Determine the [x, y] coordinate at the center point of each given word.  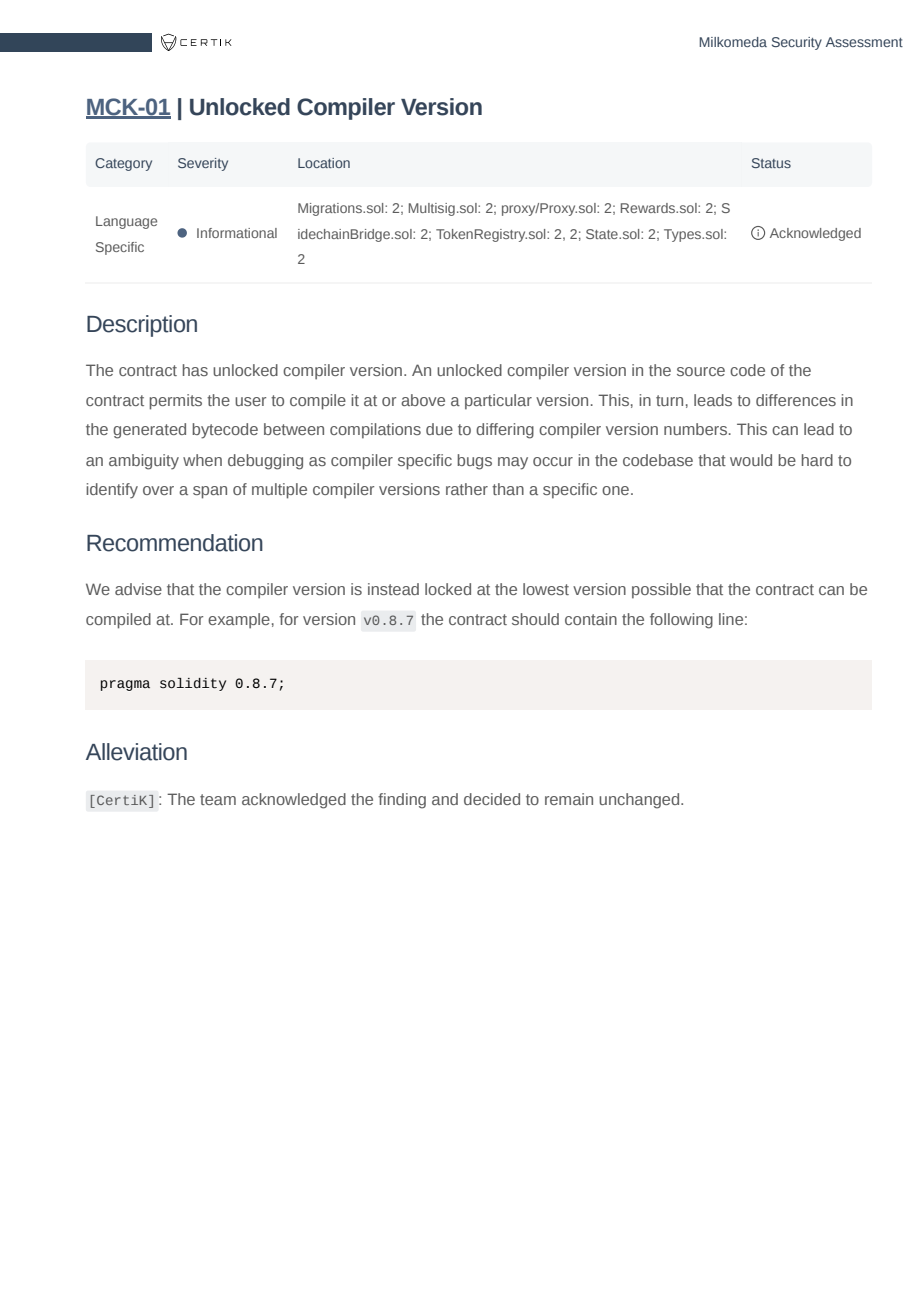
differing [505, 431]
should [535, 619]
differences [796, 400]
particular [498, 402]
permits [175, 402]
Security [797, 43]
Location [324, 163]
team [218, 799]
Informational [237, 233]
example [239, 621]
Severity [203, 164]
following [681, 621]
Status [771, 163]
